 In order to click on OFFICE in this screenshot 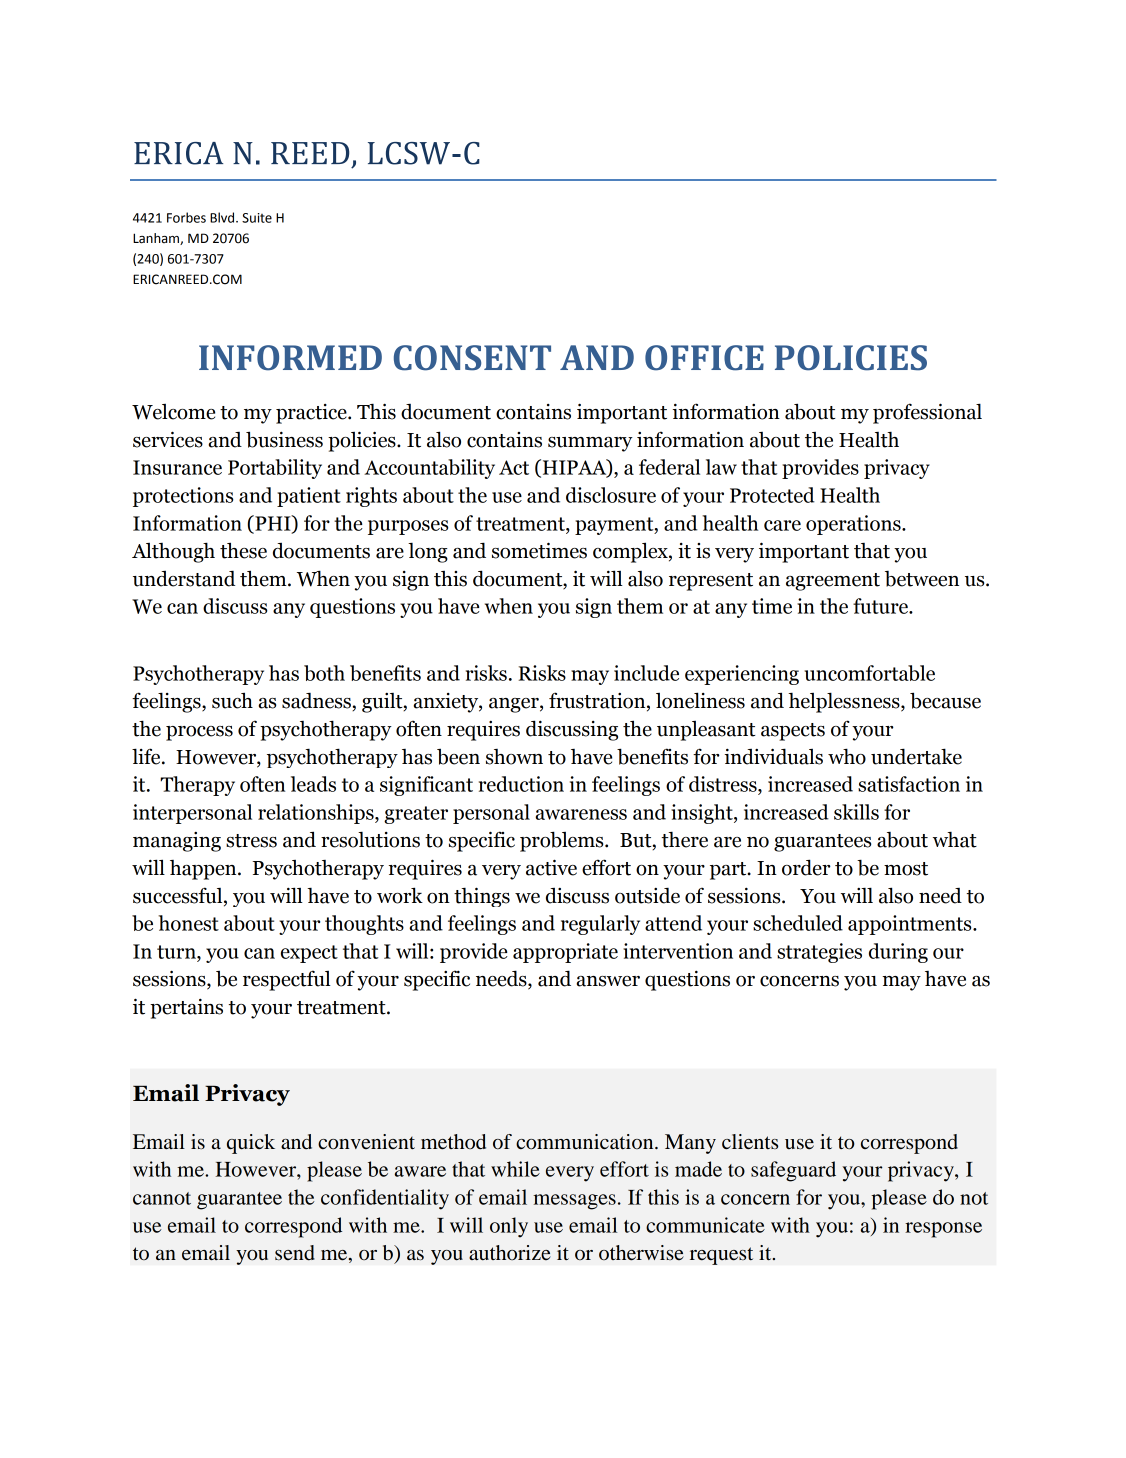, I will do `click(704, 358)`.
